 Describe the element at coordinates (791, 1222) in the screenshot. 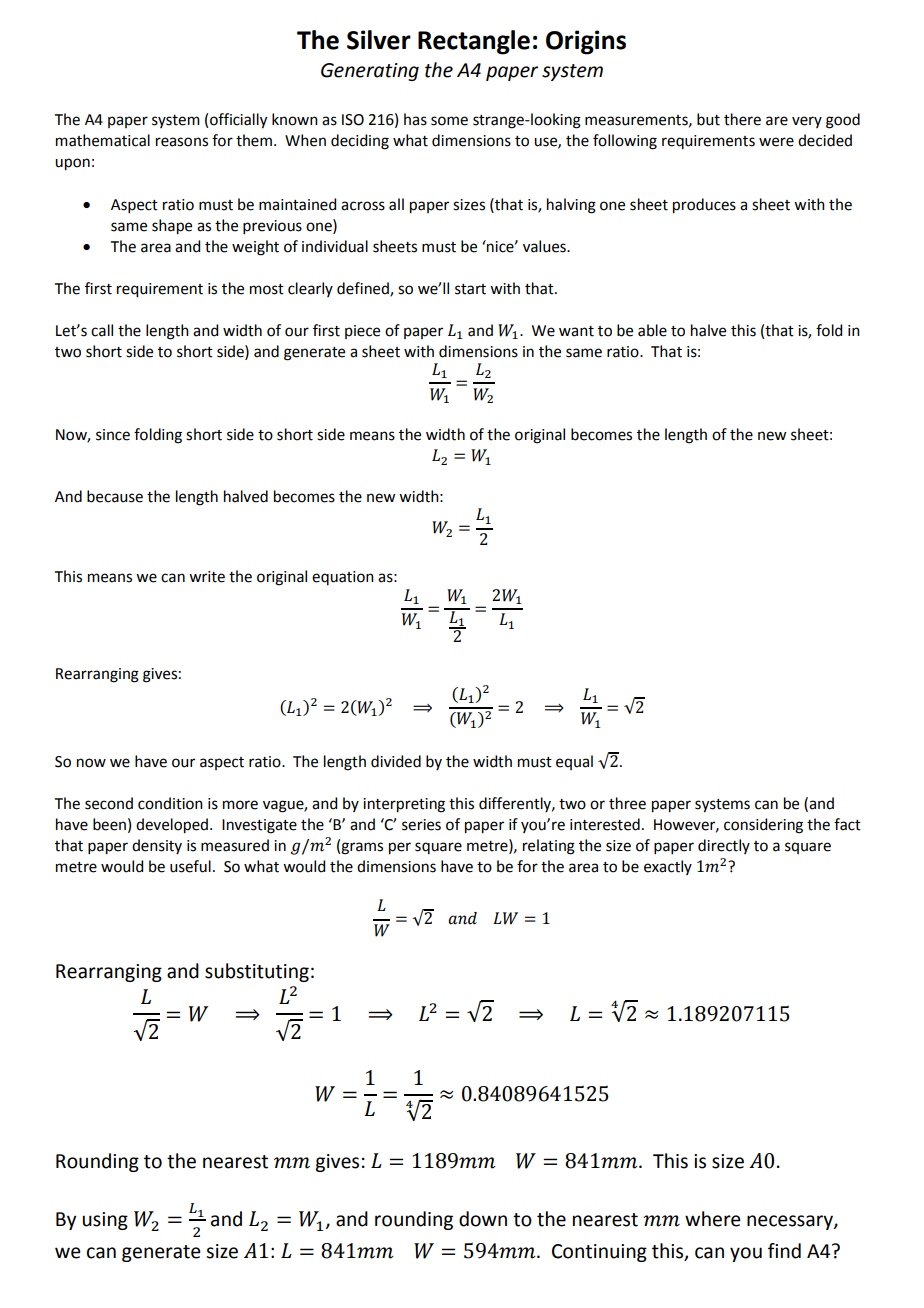

I see `necessary` at that location.
